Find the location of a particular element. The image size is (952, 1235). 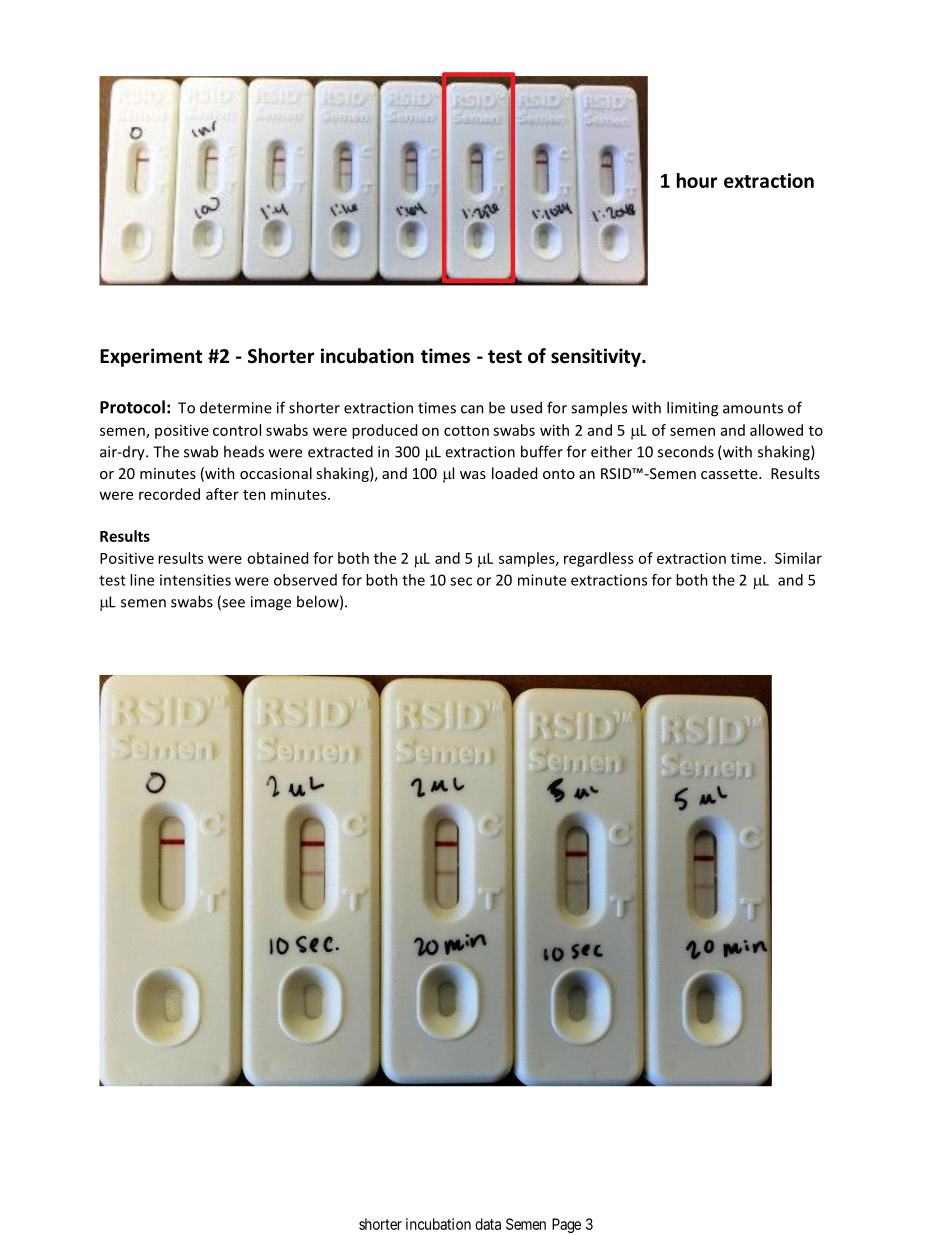

data is located at coordinates (488, 1224).
